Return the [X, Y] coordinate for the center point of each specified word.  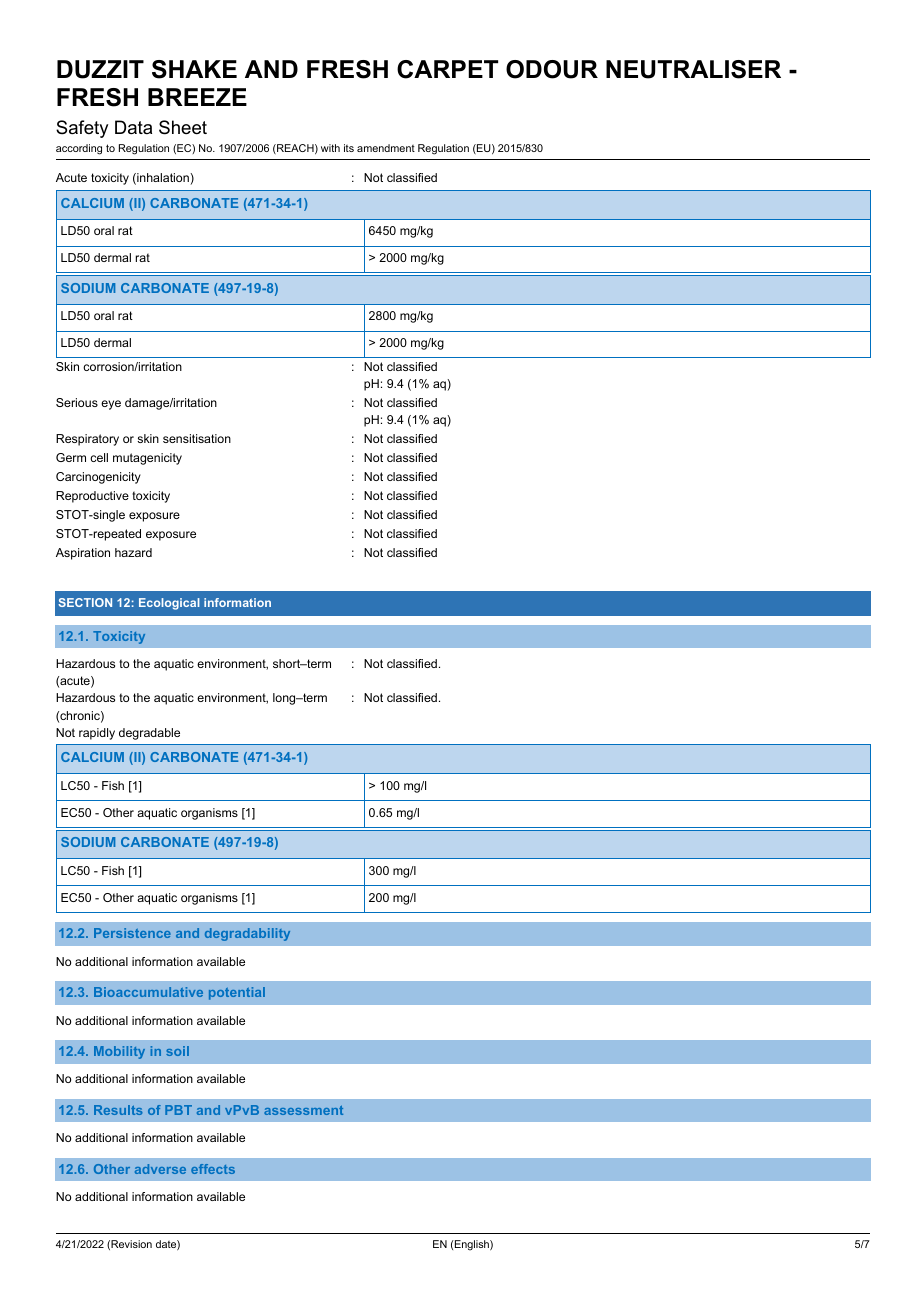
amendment [386, 148]
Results [118, 1110]
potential [237, 993]
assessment [303, 1110]
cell [99, 457]
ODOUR [552, 69]
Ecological [169, 604]
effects [213, 1169]
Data [133, 127]
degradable [149, 734]
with [330, 148]
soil [177, 1051]
